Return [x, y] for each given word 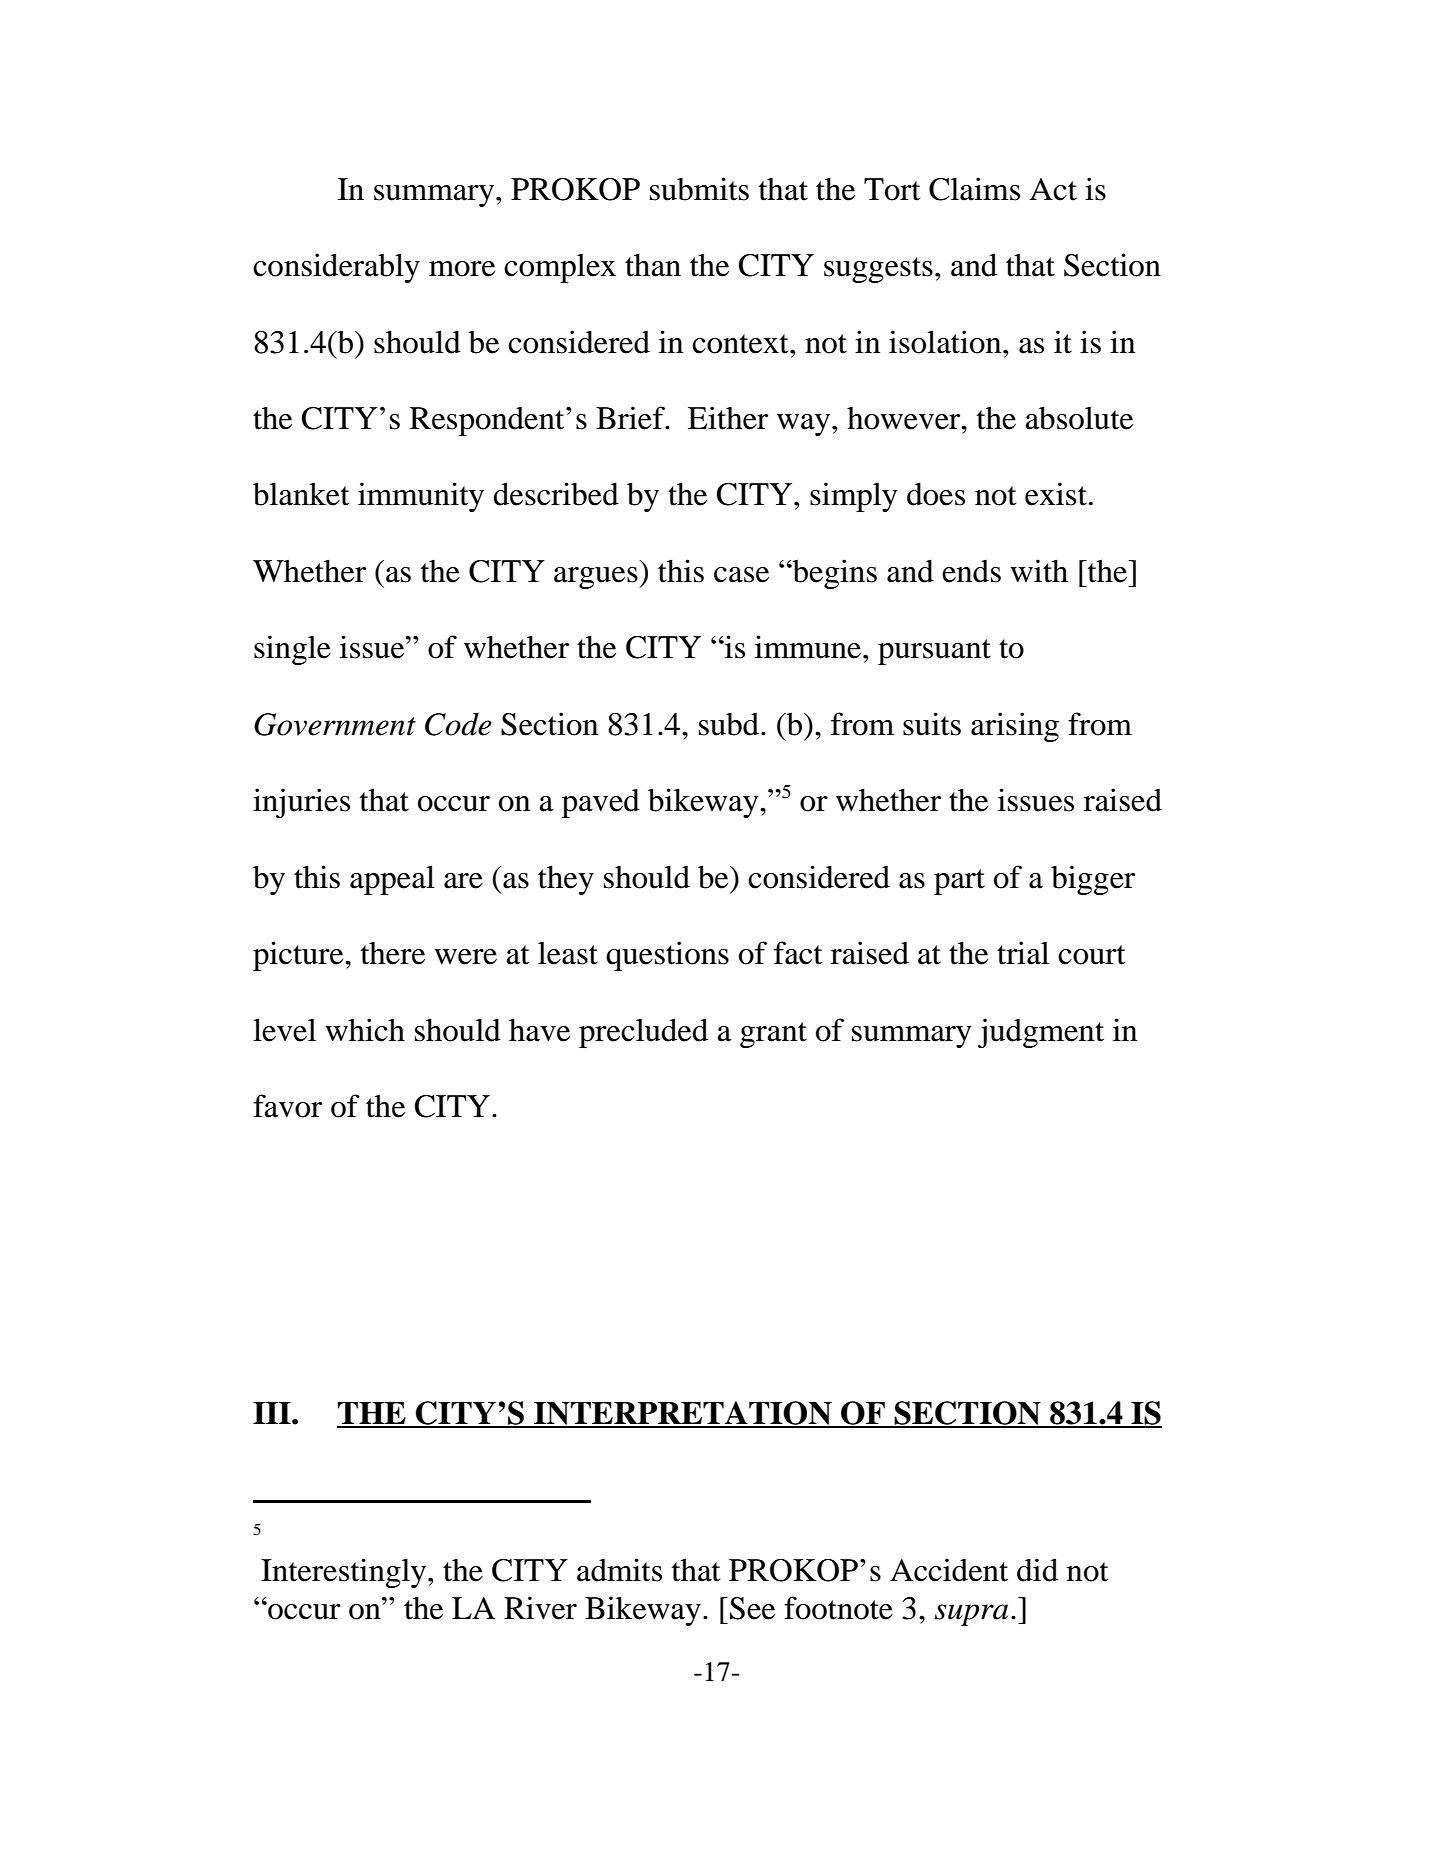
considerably [336, 268]
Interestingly [345, 1573]
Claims [974, 189]
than [653, 265]
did [1037, 1570]
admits [619, 1570]
